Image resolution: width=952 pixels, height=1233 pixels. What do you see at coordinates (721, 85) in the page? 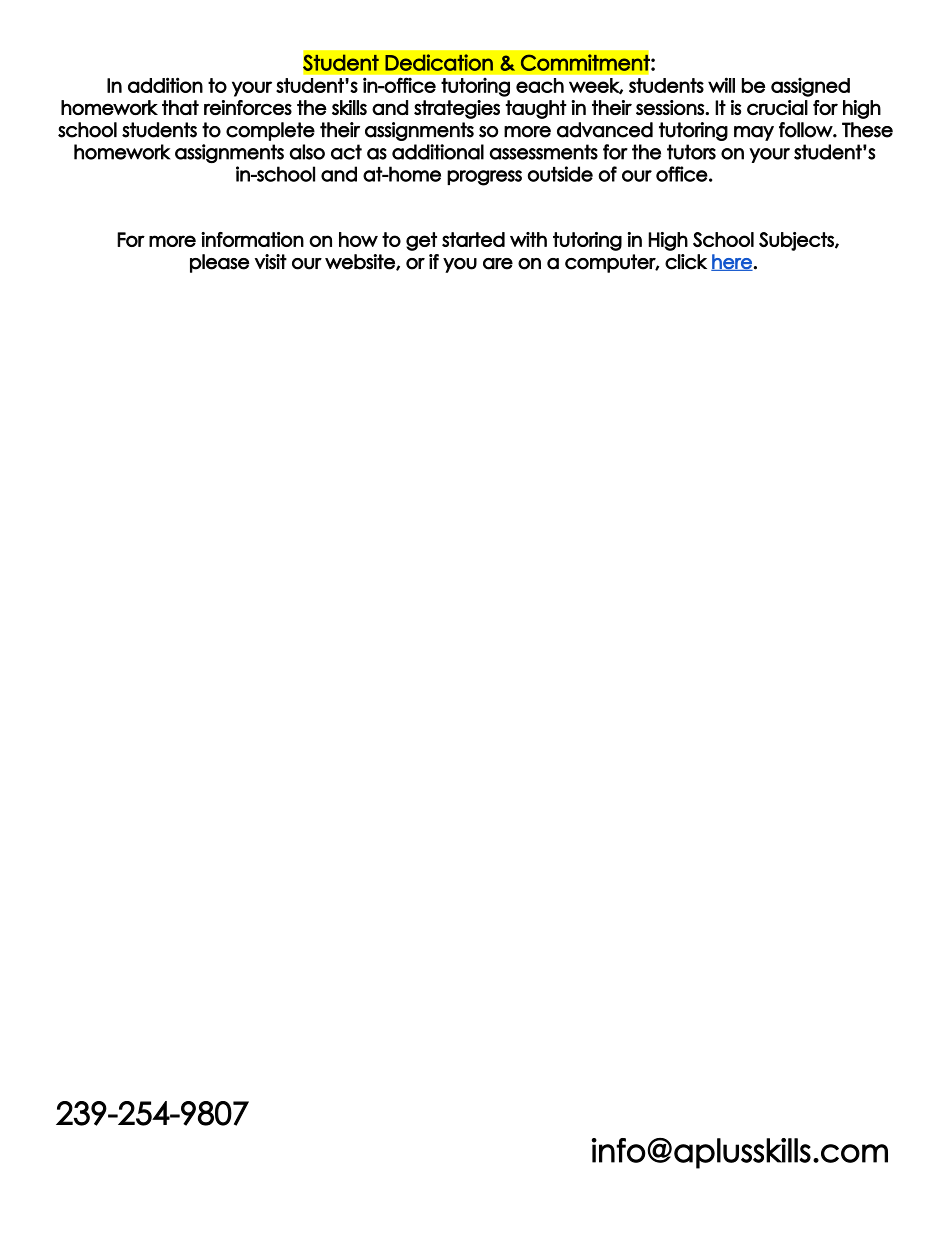
I see `will` at bounding box center [721, 85].
